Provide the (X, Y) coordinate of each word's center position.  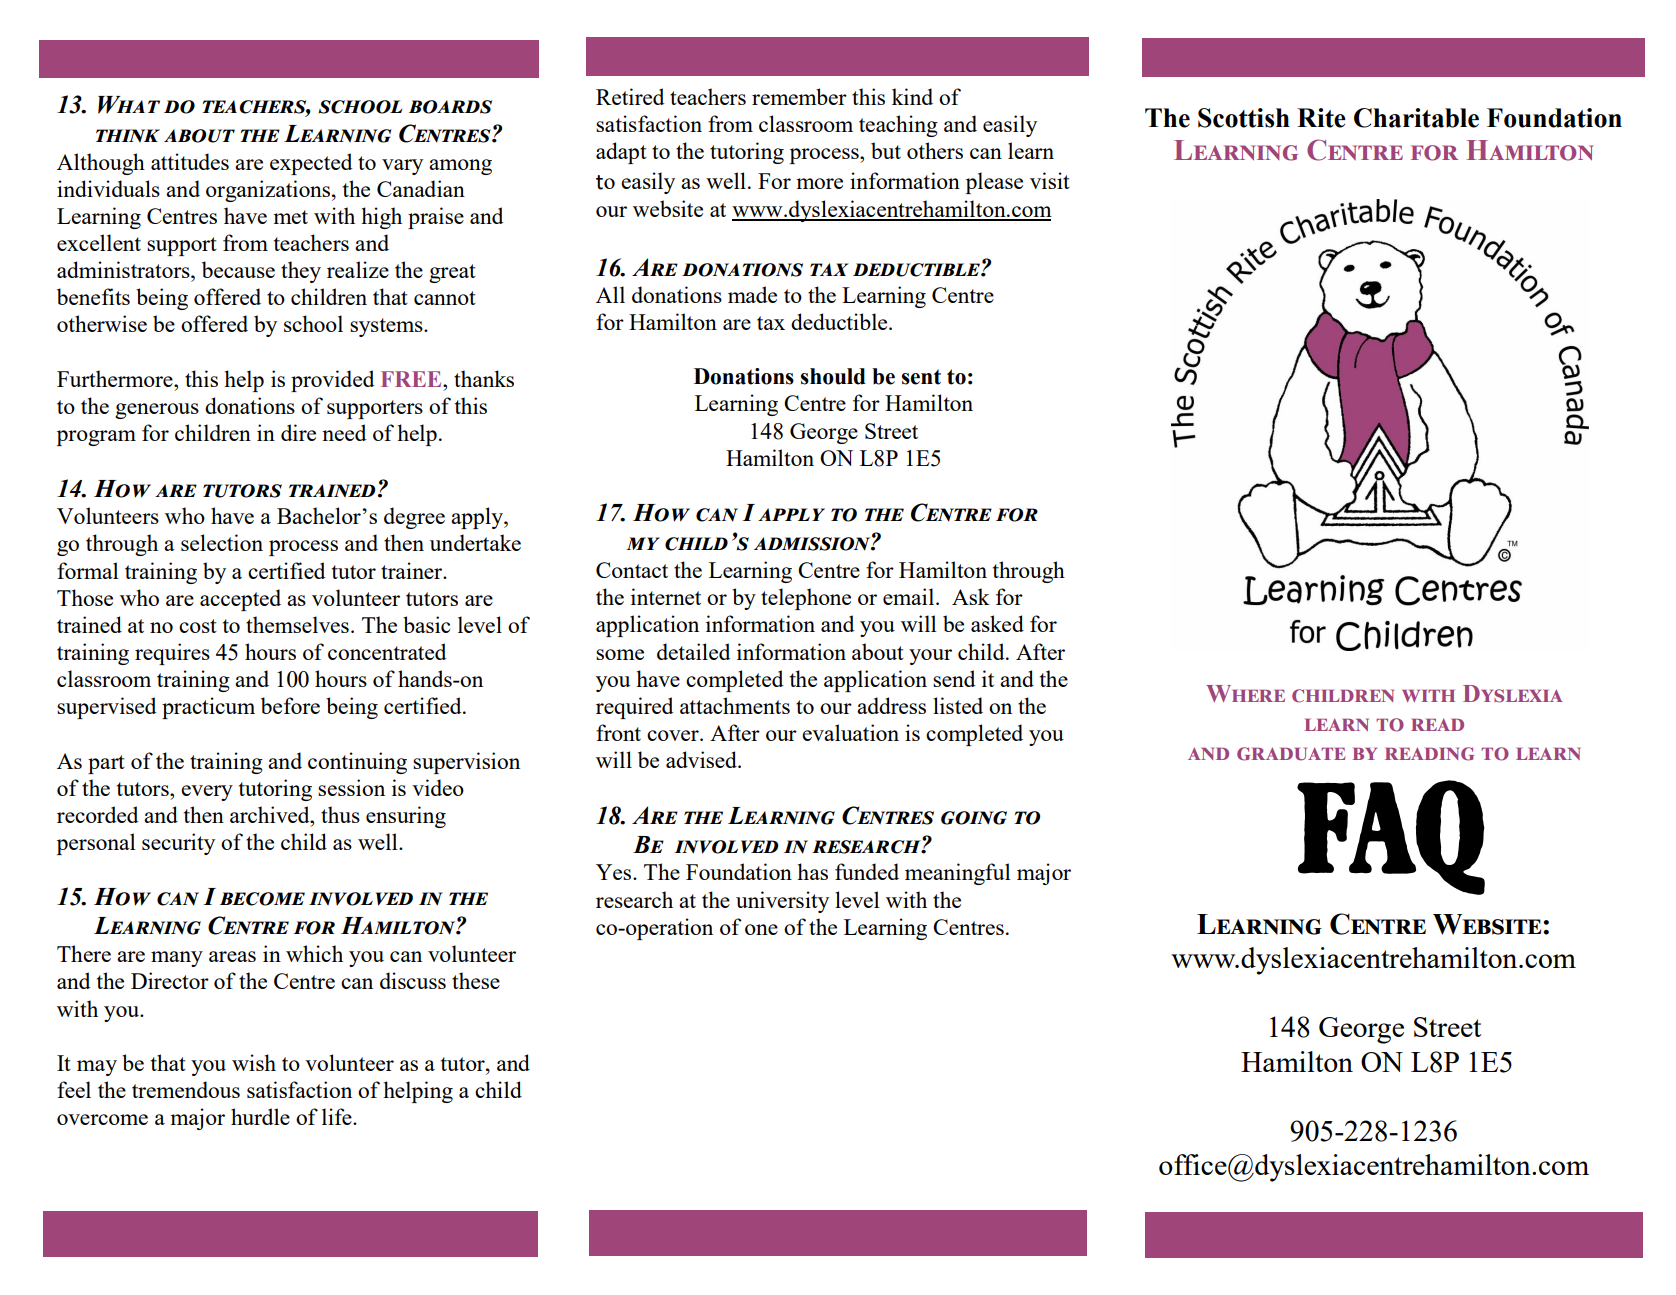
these (476, 980)
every (207, 793)
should (833, 376)
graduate (1291, 754)
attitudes (190, 161)
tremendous (186, 1089)
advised (702, 759)
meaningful (957, 874)
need (344, 432)
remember (799, 96)
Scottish (1244, 118)
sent (921, 377)
